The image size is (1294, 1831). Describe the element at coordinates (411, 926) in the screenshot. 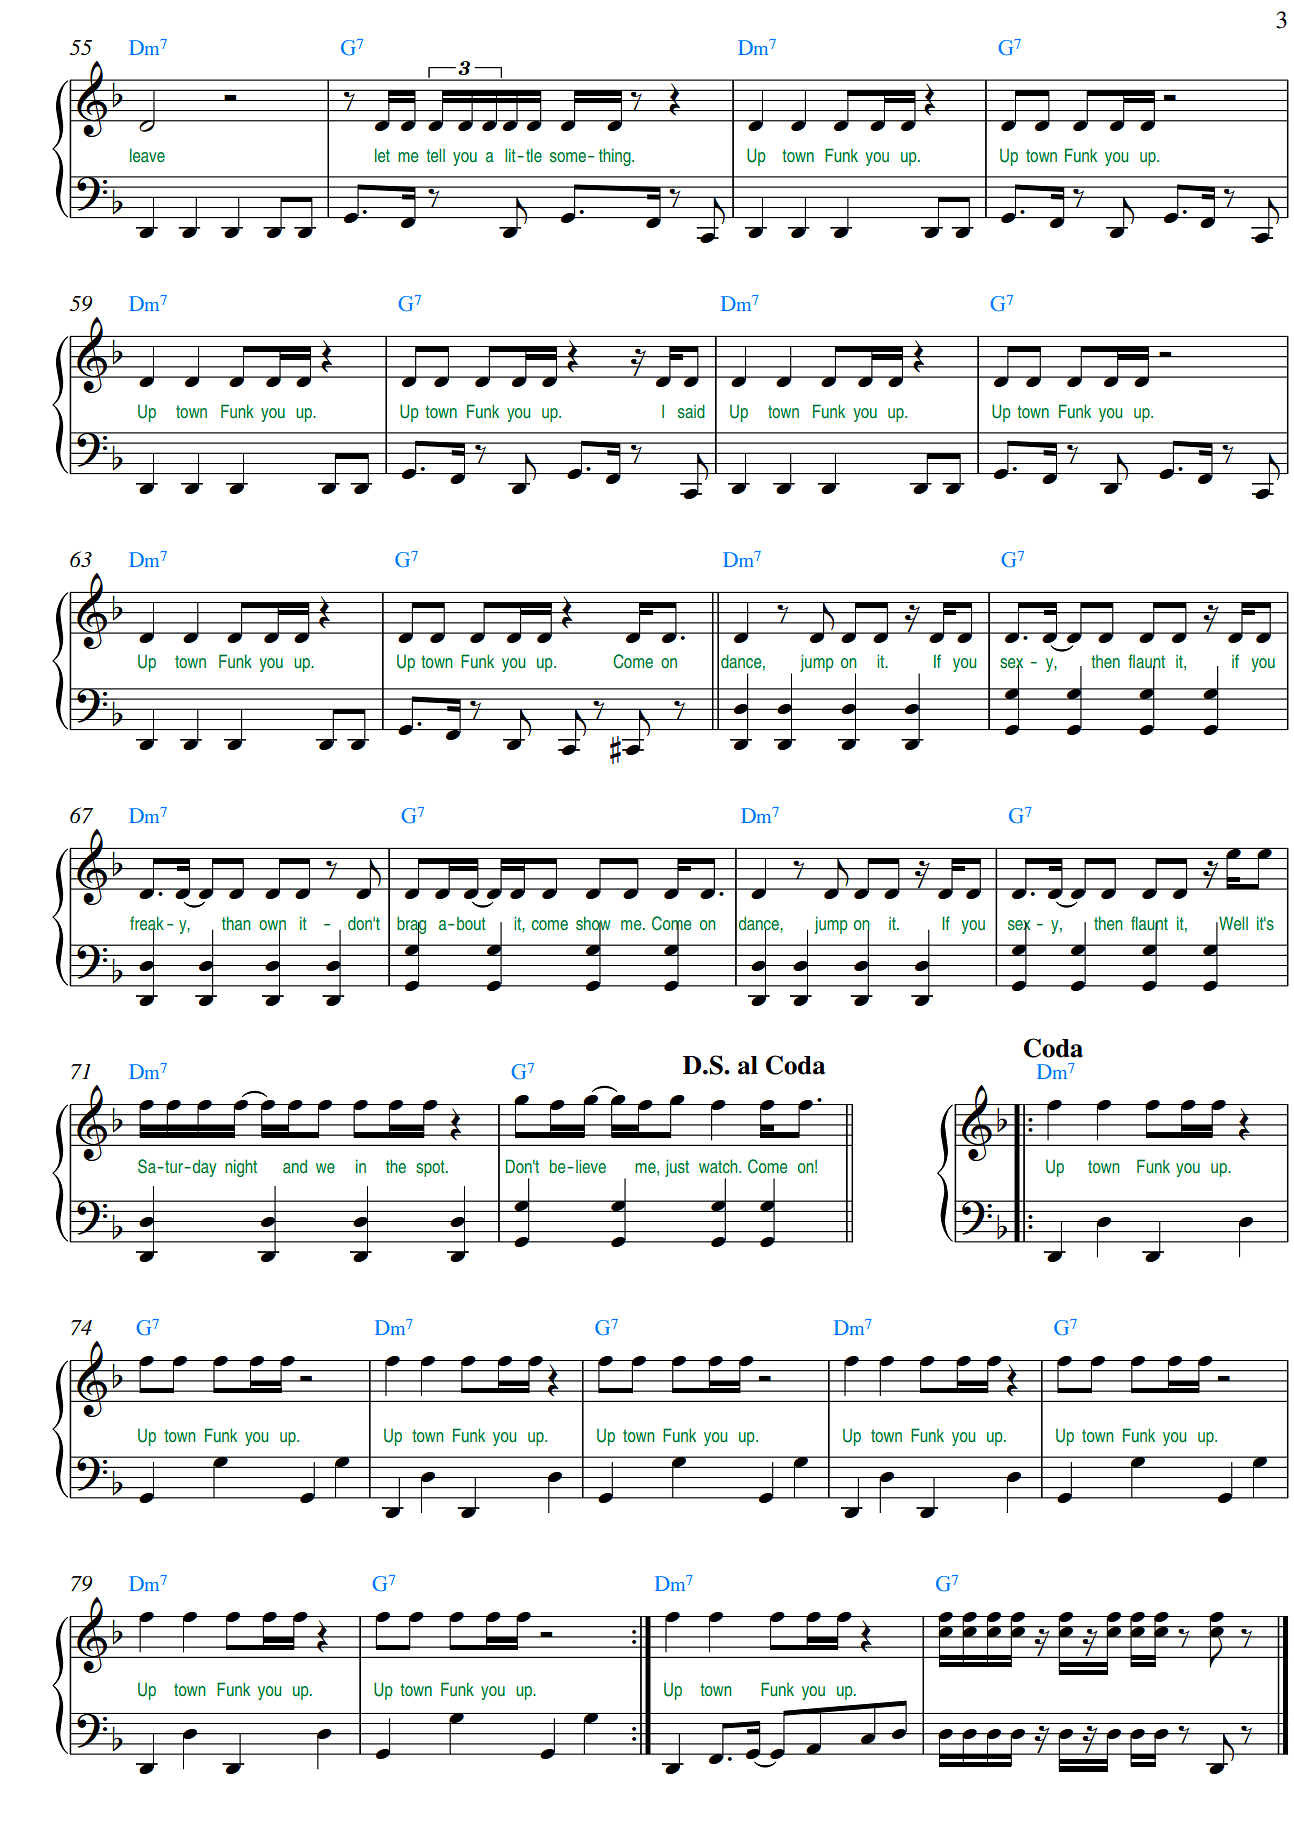

I see `brag` at that location.
